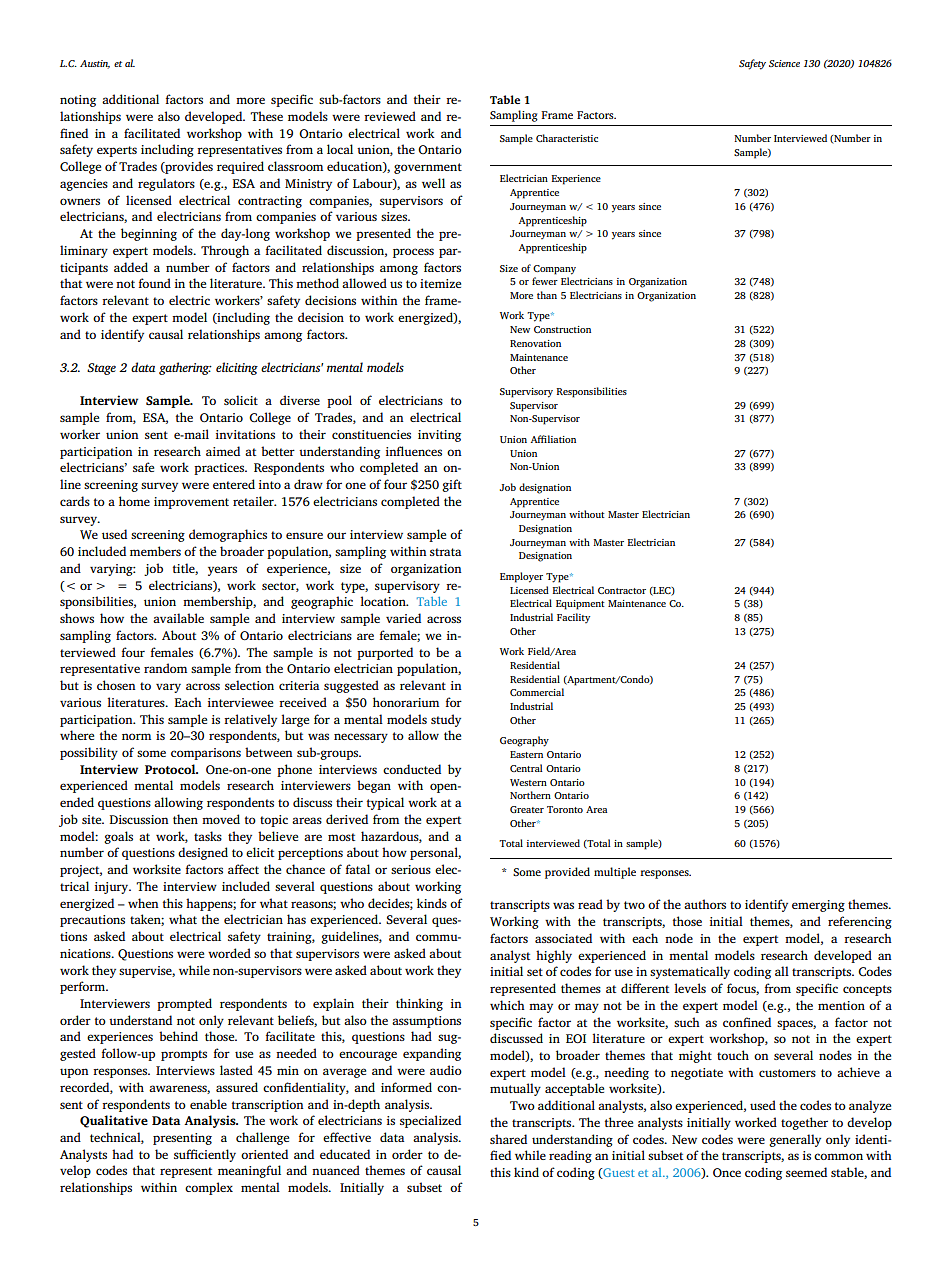 The image size is (952, 1270). I want to click on reviewed, so click(390, 116).
